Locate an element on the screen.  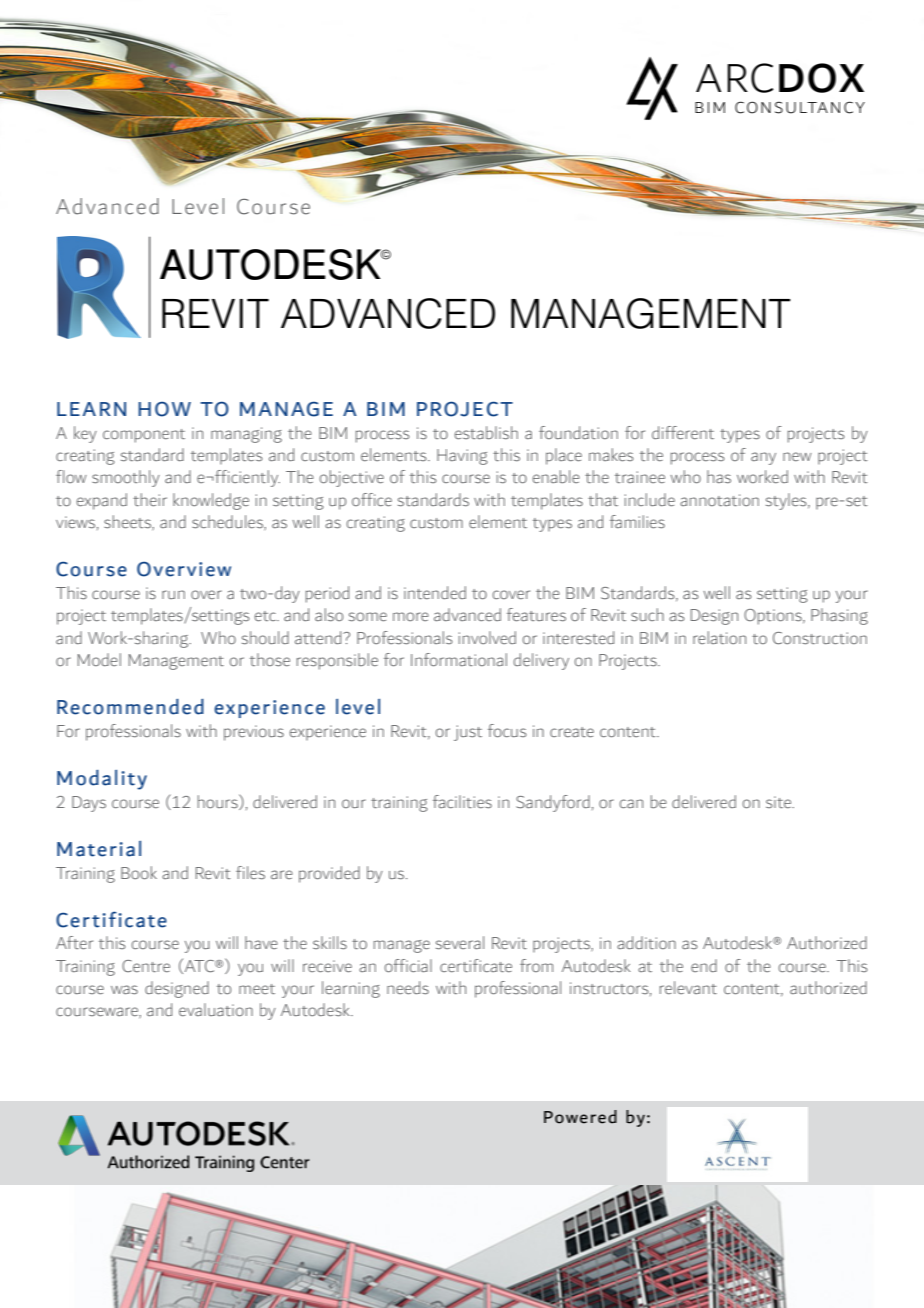
Powered is located at coordinates (580, 1117).
